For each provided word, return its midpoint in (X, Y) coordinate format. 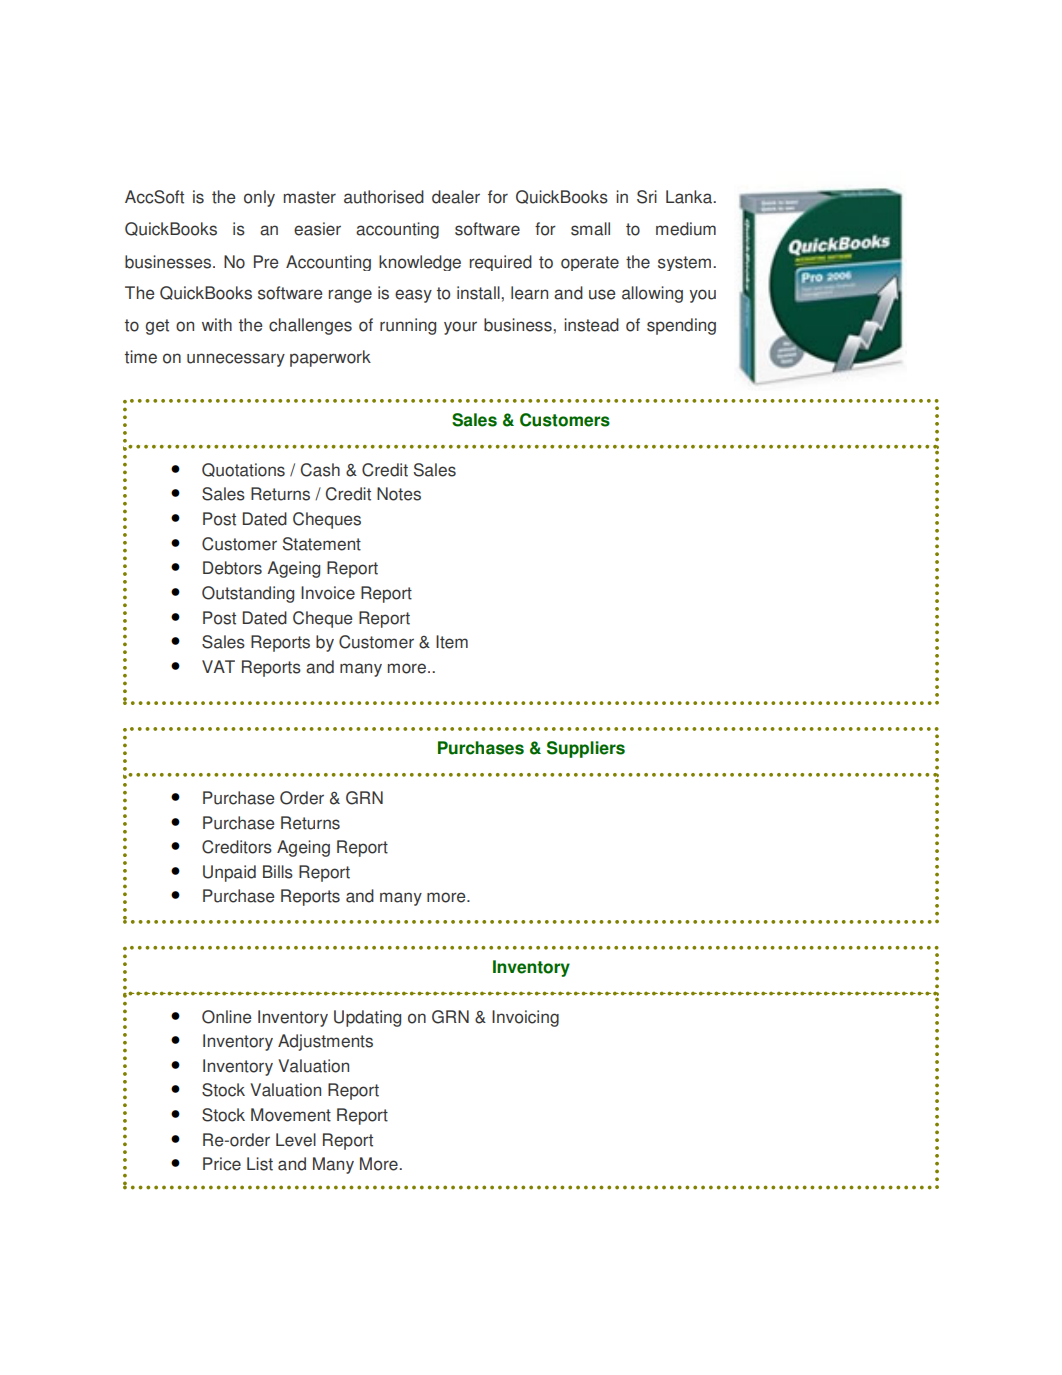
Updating (367, 1018)
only (259, 198)
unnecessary (236, 360)
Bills (278, 872)
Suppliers (586, 749)
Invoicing (525, 1018)
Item (452, 642)
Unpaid (229, 873)
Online (227, 1017)
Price (222, 1164)
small (590, 229)
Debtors (232, 568)
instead (591, 325)
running (408, 326)
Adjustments (325, 1042)
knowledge (420, 263)
